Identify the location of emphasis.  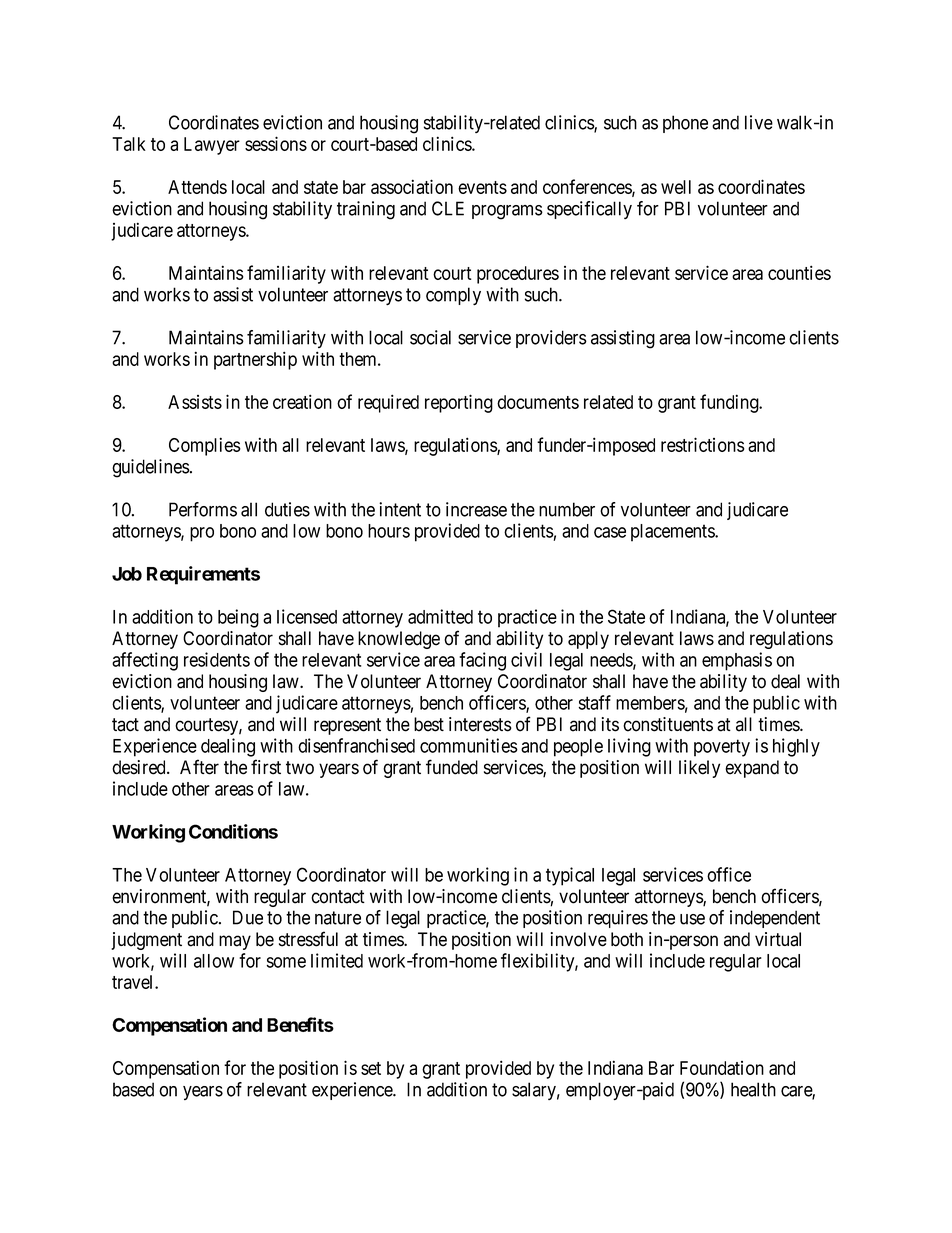
(737, 661).
